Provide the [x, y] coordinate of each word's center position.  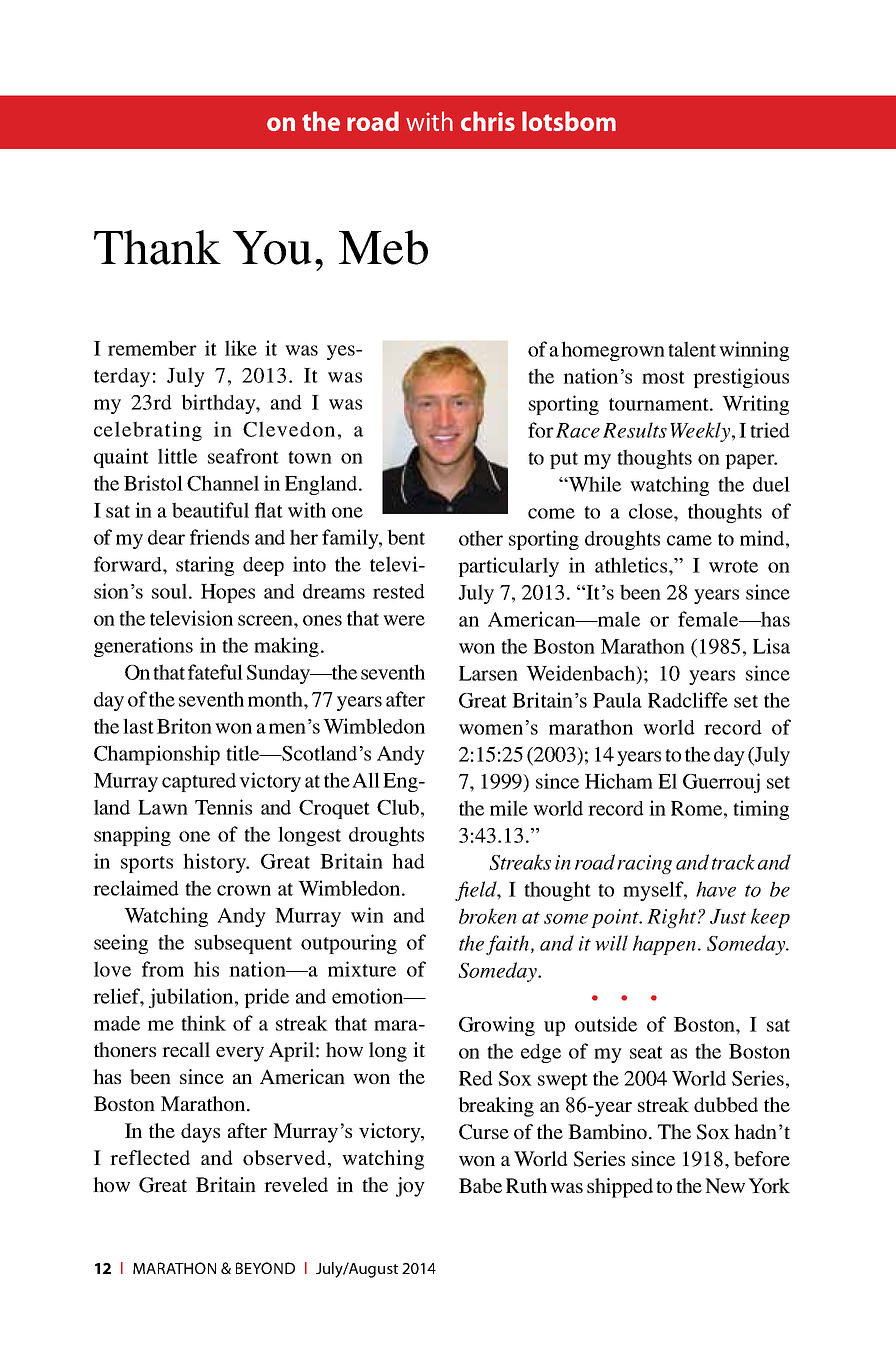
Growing [497, 1026]
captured [199, 782]
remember [152, 348]
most [663, 377]
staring [205, 566]
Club [399, 807]
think [203, 1023]
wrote [733, 566]
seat [646, 1052]
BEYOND [265, 1268]
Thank [157, 247]
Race [578, 430]
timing [761, 810]
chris [488, 121]
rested [399, 591]
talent [692, 349]
